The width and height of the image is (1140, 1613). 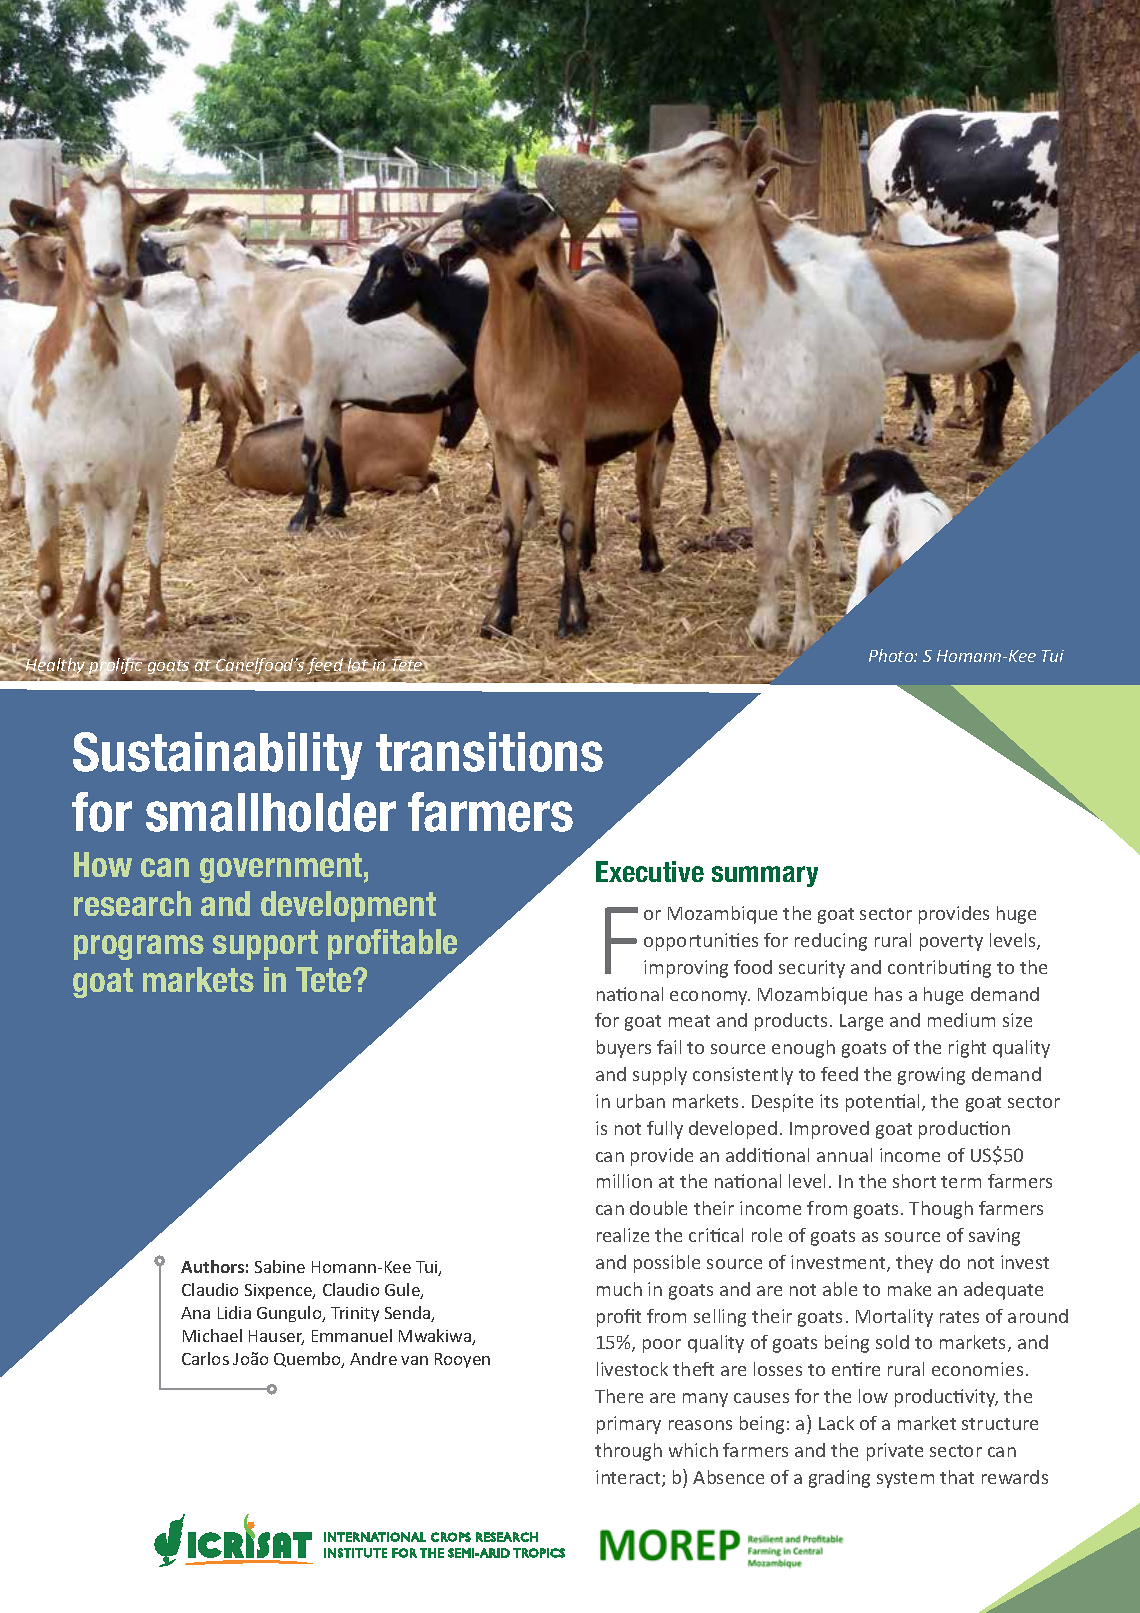 What do you see at coordinates (941, 1210) in the image?
I see `Though` at bounding box center [941, 1210].
